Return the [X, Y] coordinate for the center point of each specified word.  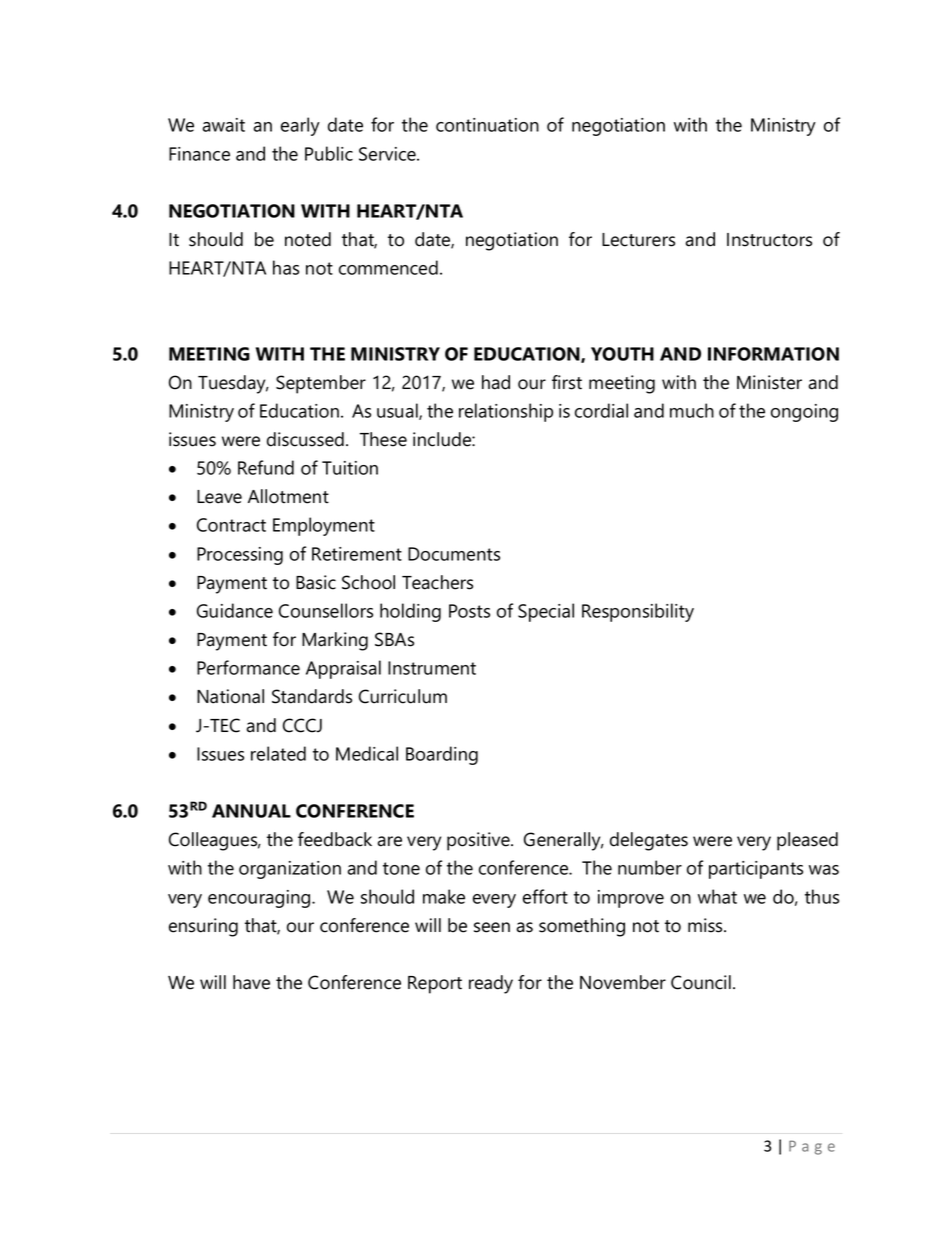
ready [491, 984]
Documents [454, 554]
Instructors [769, 240]
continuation [487, 125]
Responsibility [638, 612]
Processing [240, 556]
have [251, 982]
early [300, 126]
